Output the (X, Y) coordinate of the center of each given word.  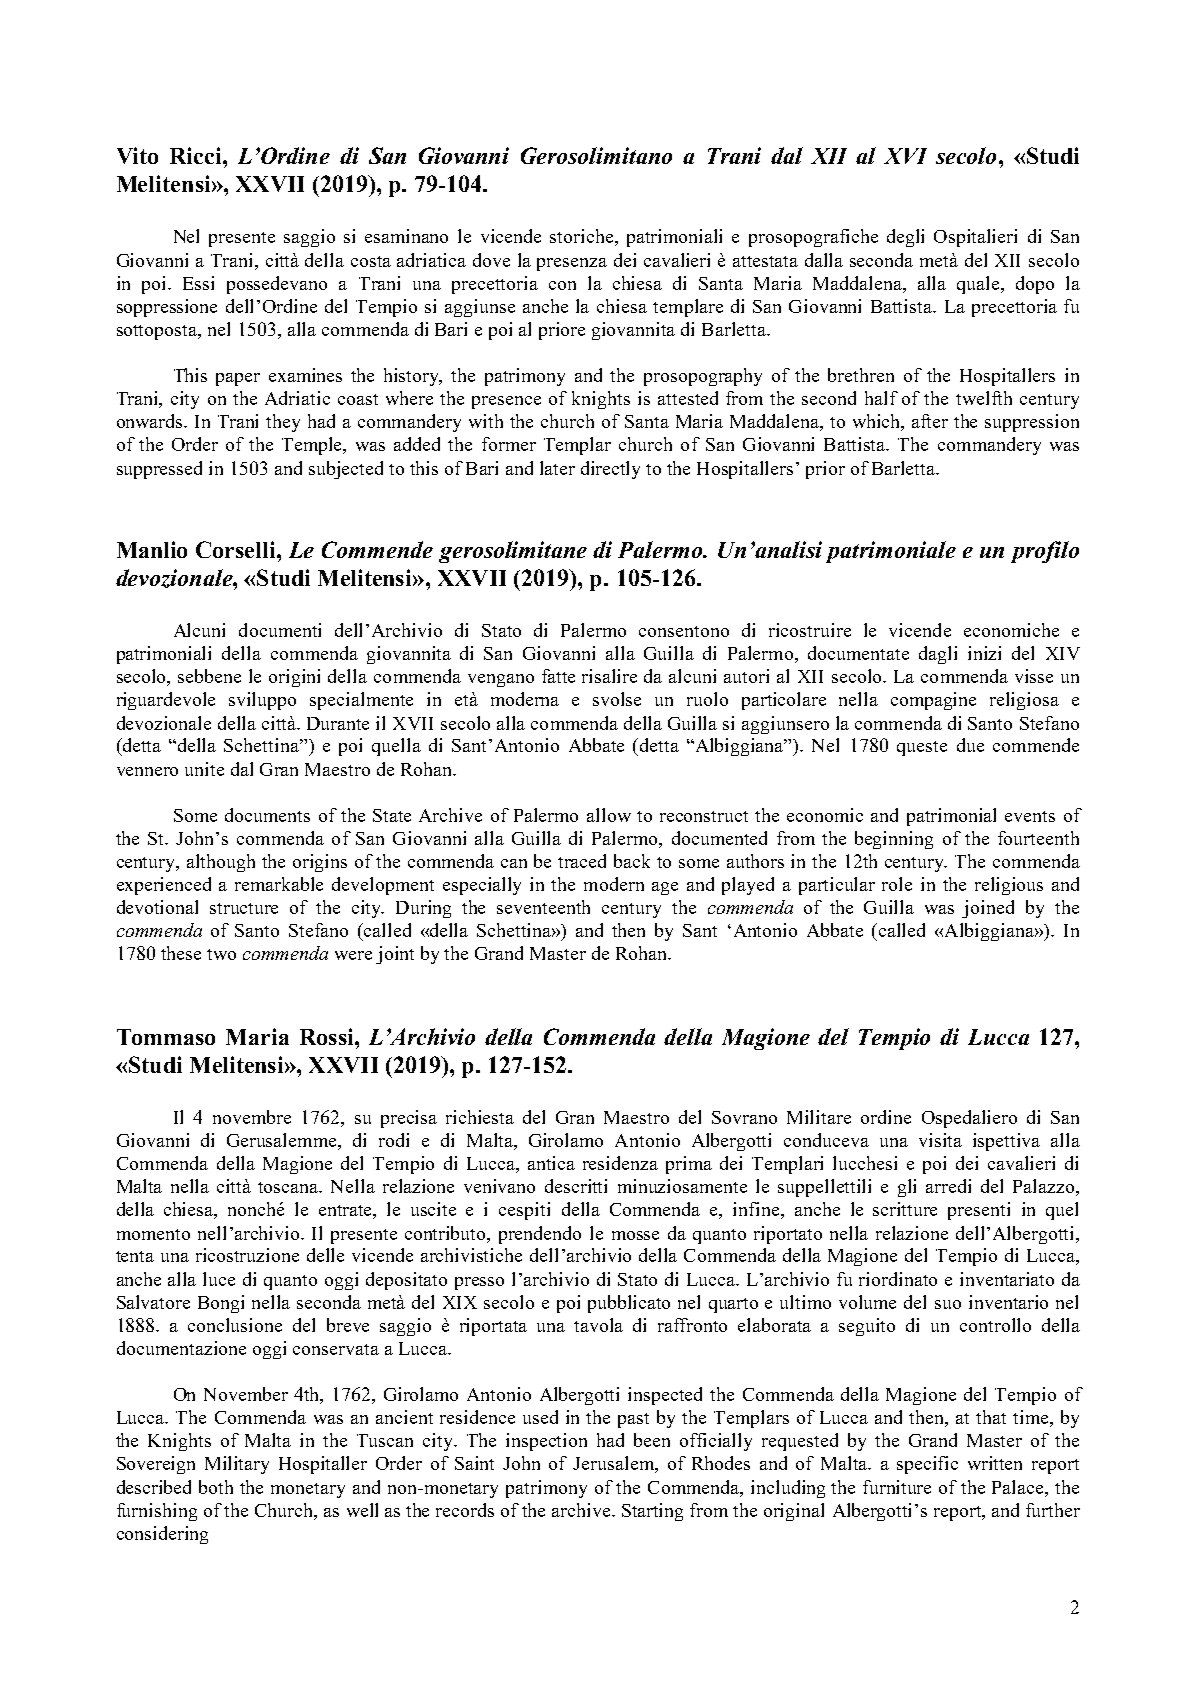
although (221, 863)
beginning (894, 840)
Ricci (197, 155)
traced (582, 861)
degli (905, 238)
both (216, 1487)
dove (491, 260)
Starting (652, 1512)
